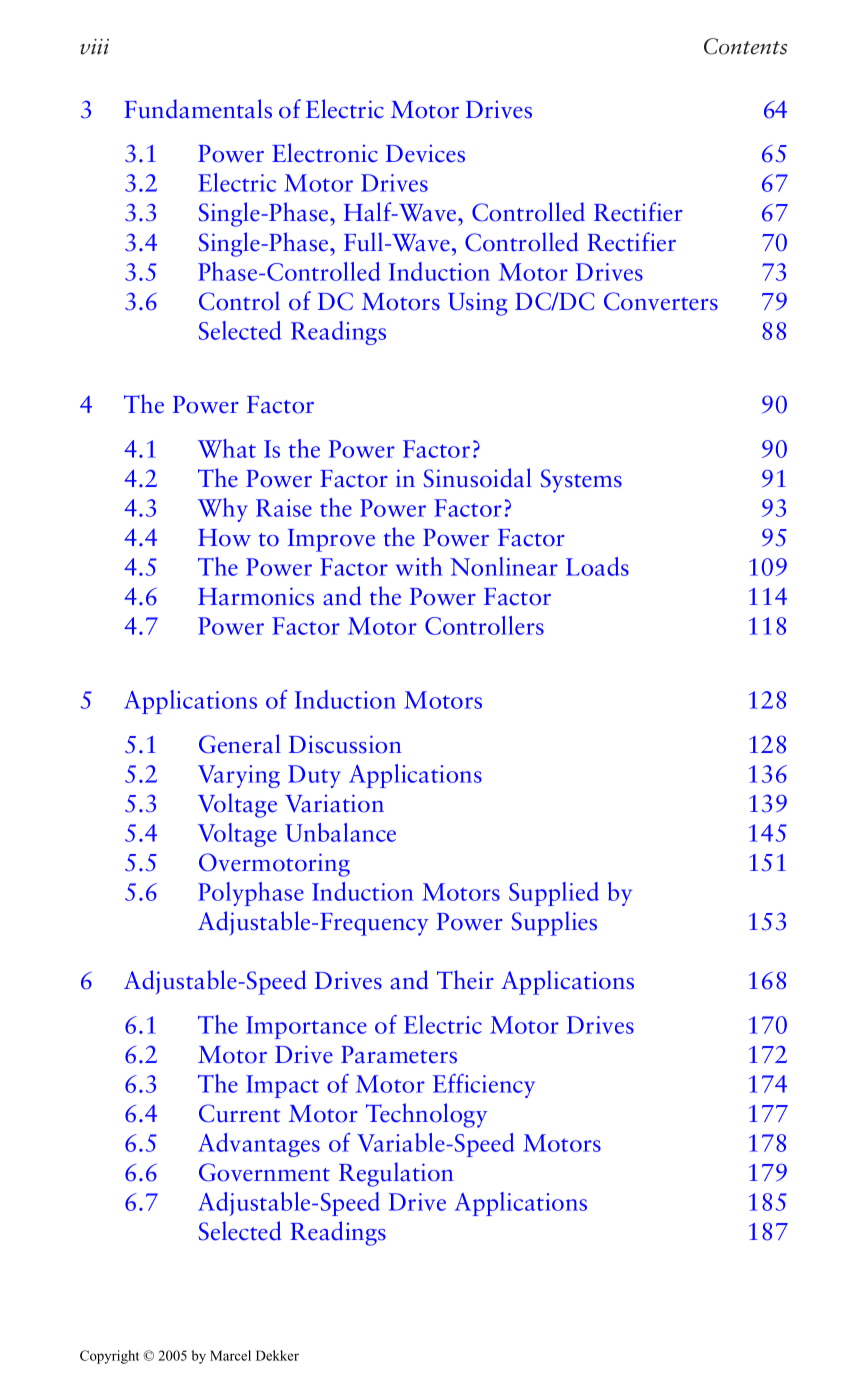 The image size is (868, 1382). I want to click on Loads, so click(597, 566).
